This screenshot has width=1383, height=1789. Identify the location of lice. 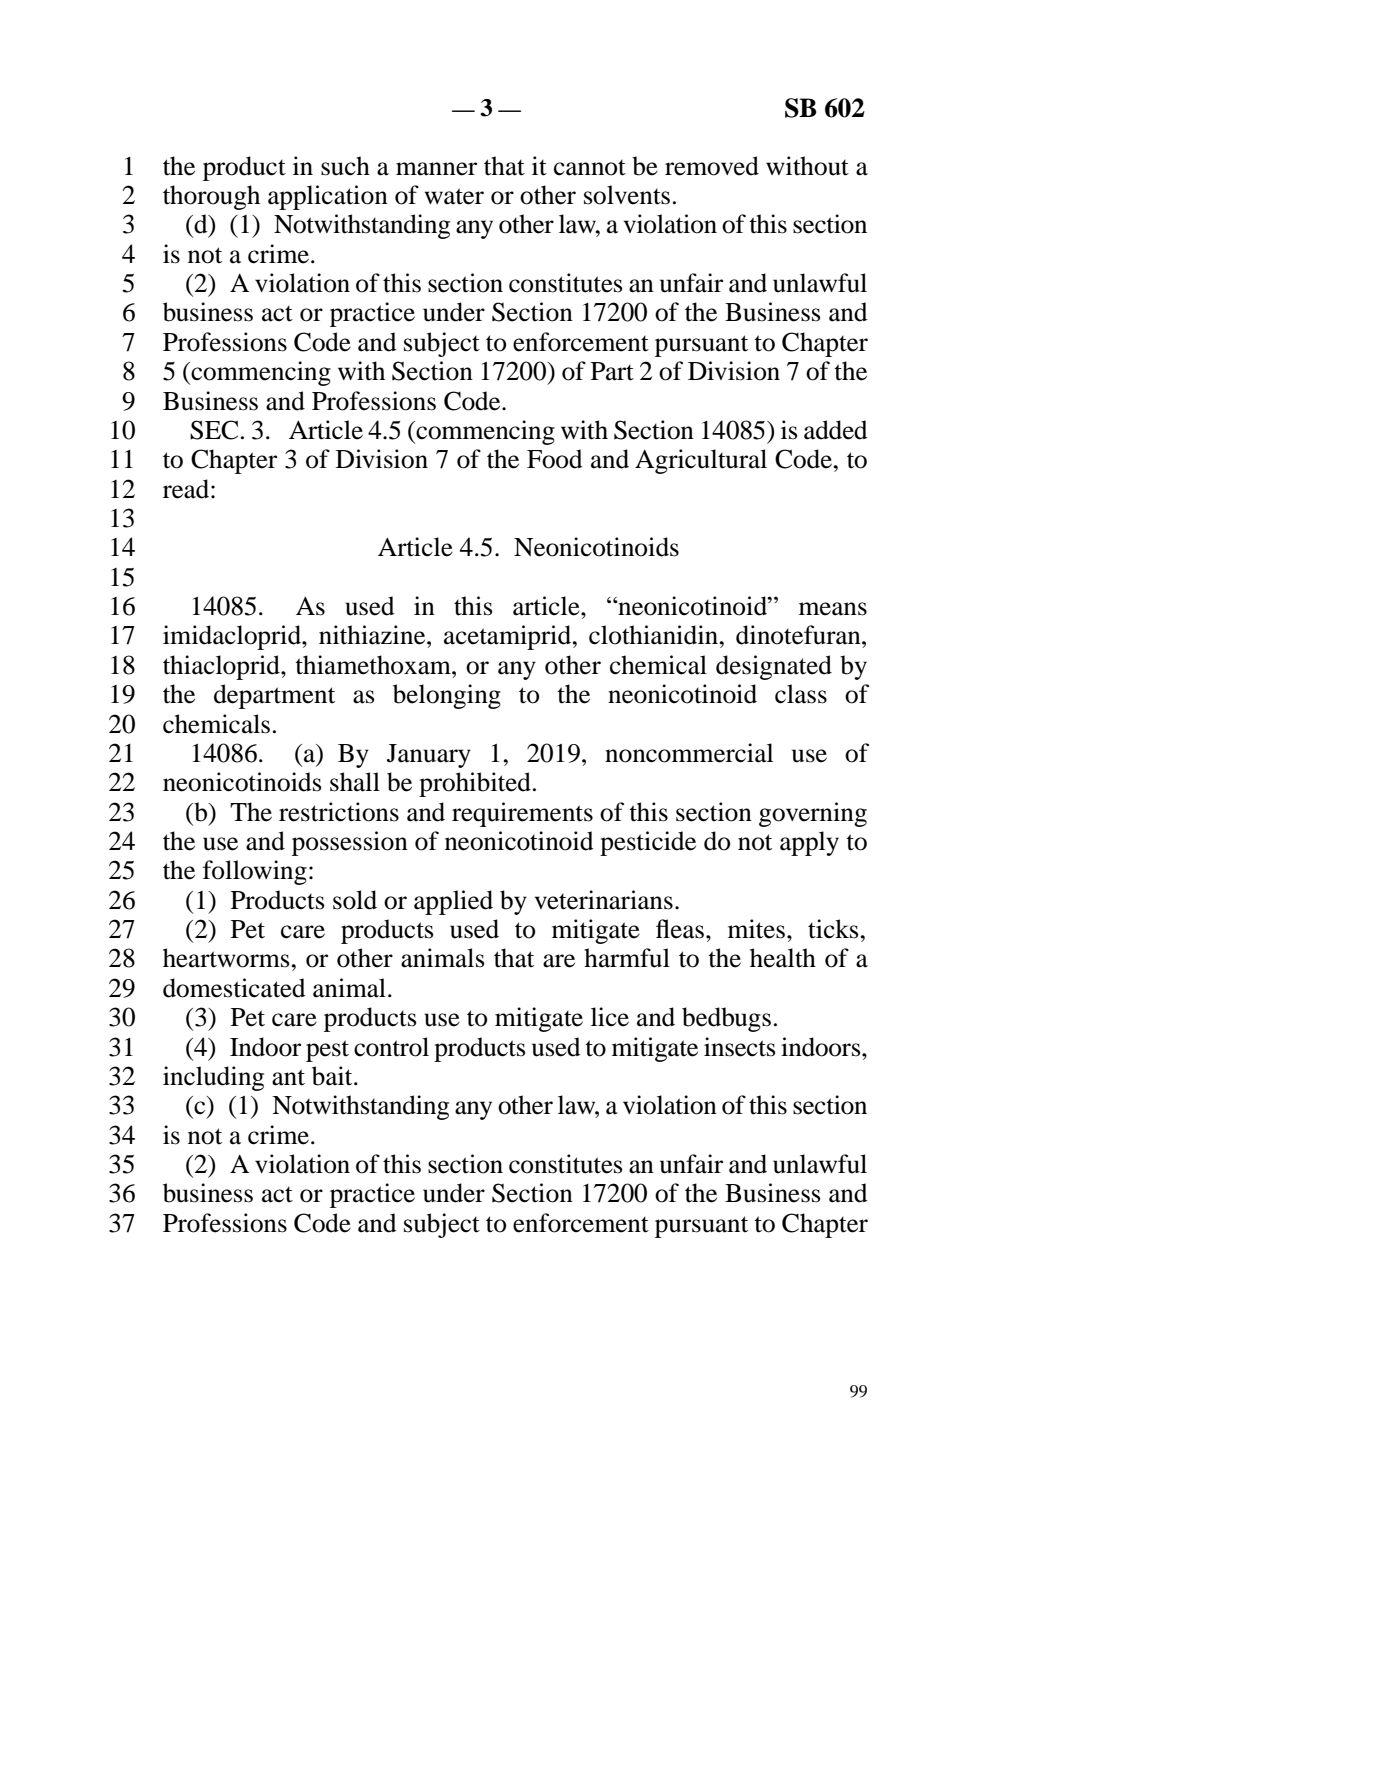
(610, 1017).
